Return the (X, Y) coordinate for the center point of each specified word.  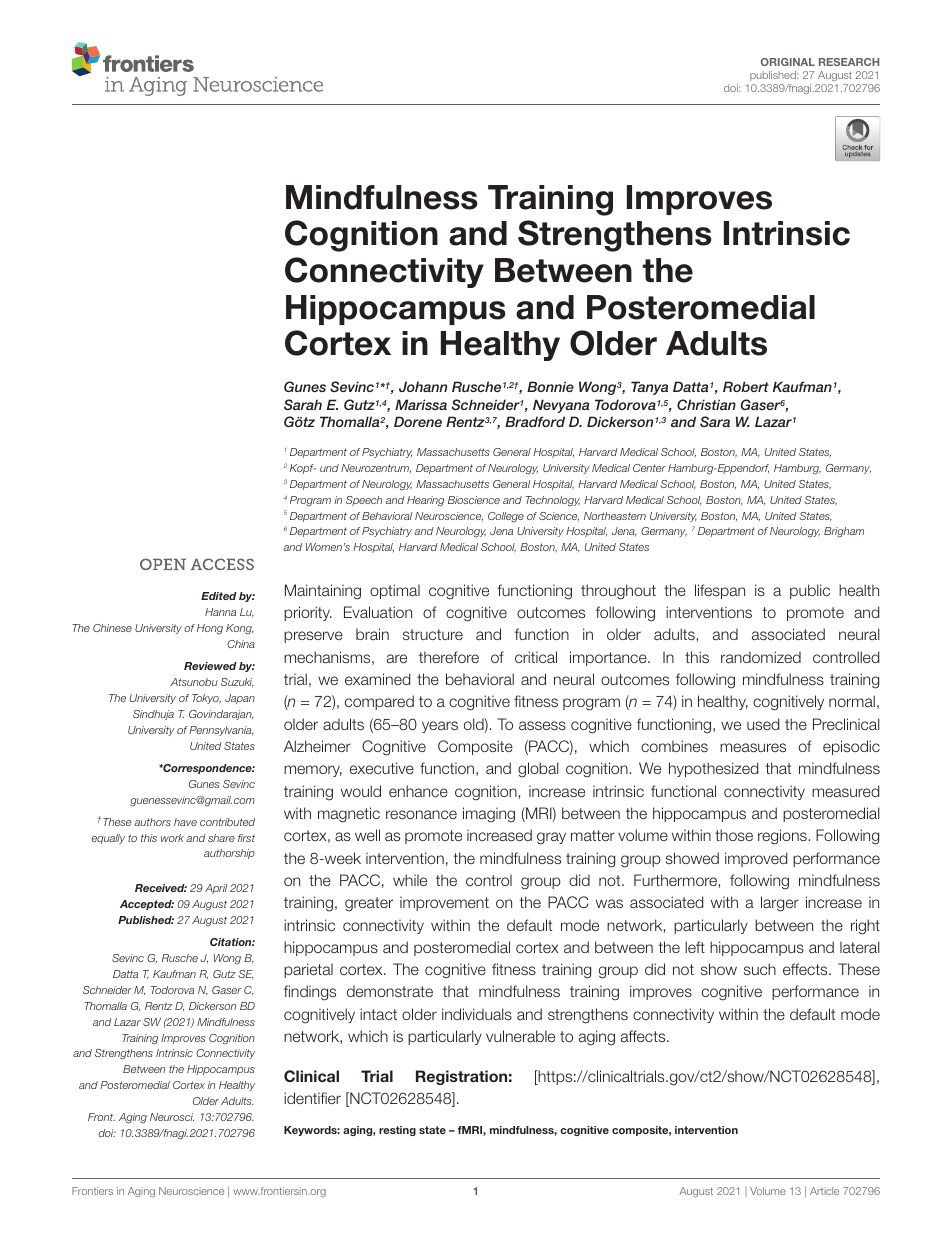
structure (433, 634)
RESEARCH (849, 62)
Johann (423, 386)
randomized (761, 657)
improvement (444, 903)
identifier (312, 1098)
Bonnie (550, 386)
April (216, 889)
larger (780, 904)
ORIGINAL (788, 62)
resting (397, 1131)
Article (824, 1191)
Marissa (421, 404)
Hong (210, 629)
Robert (746, 386)
